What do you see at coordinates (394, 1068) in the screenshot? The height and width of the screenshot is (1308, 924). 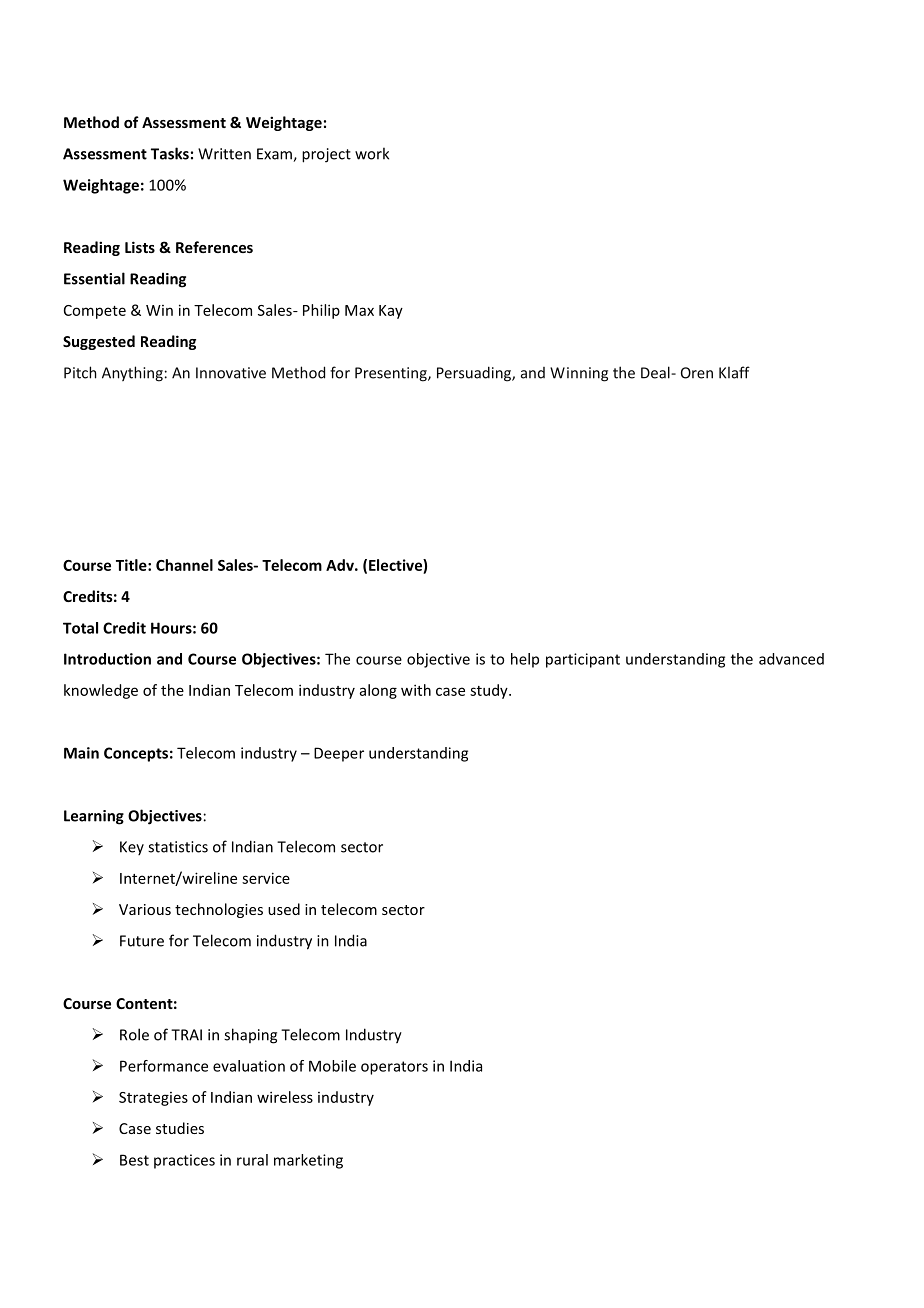 I see `operators` at bounding box center [394, 1068].
